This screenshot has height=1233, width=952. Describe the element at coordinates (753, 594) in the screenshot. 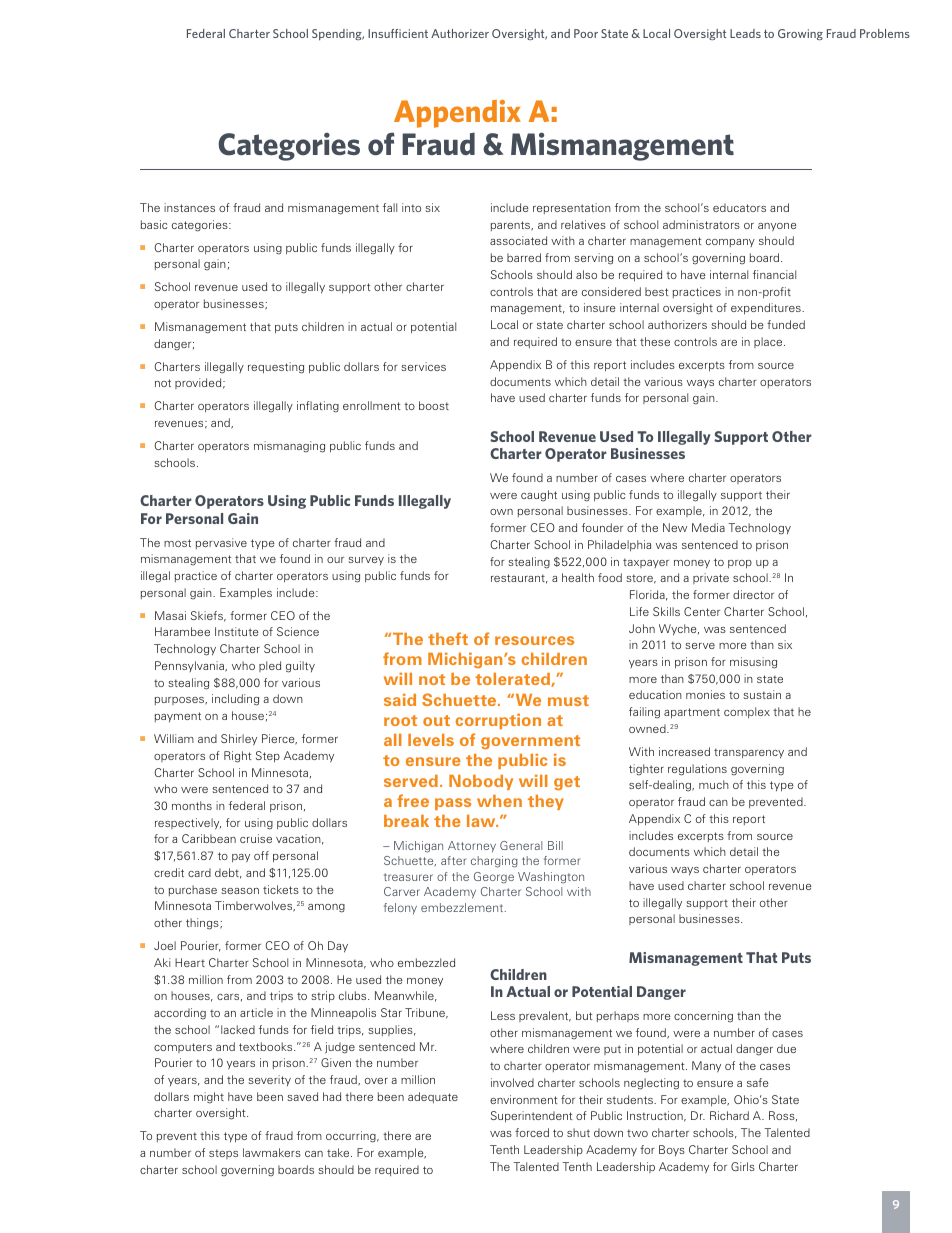

I see `director` at that location.
